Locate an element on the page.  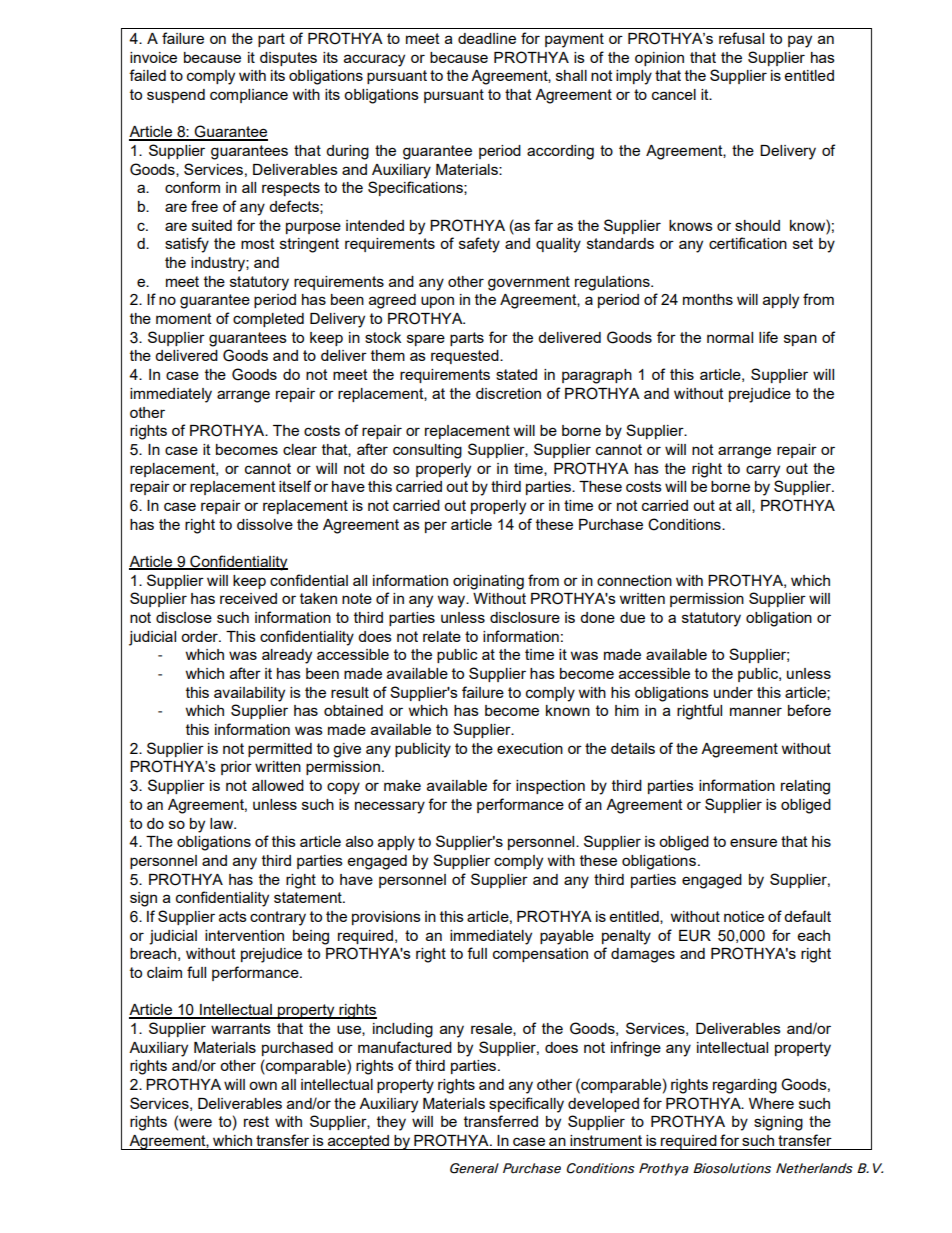
originating is located at coordinates (488, 582).
